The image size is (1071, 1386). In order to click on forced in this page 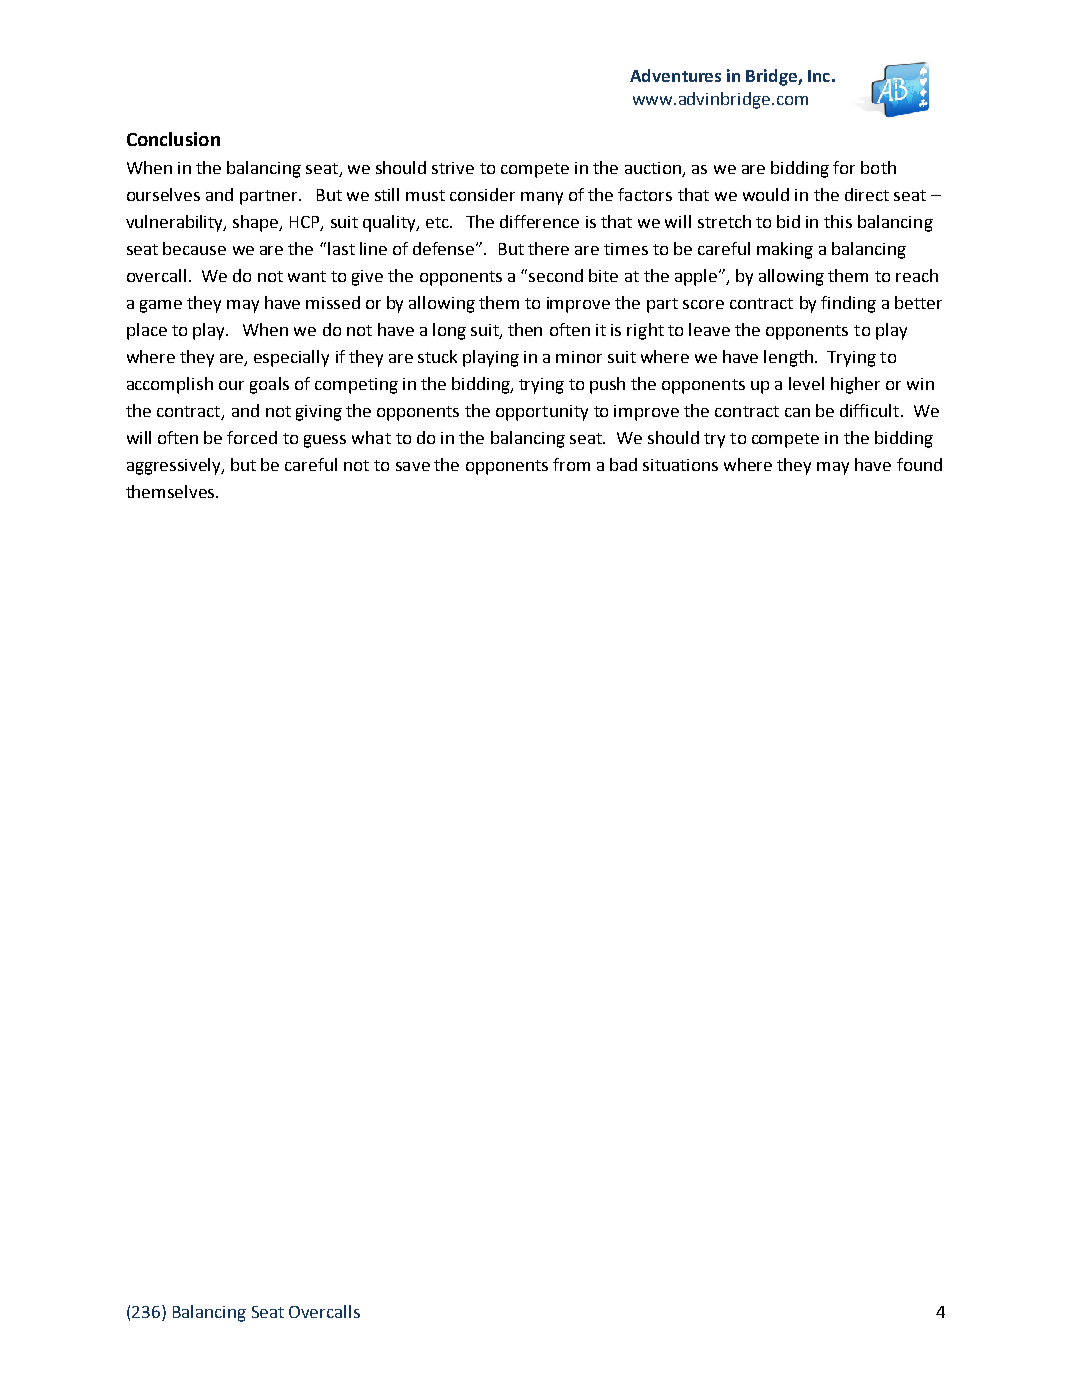, I will do `click(252, 437)`.
